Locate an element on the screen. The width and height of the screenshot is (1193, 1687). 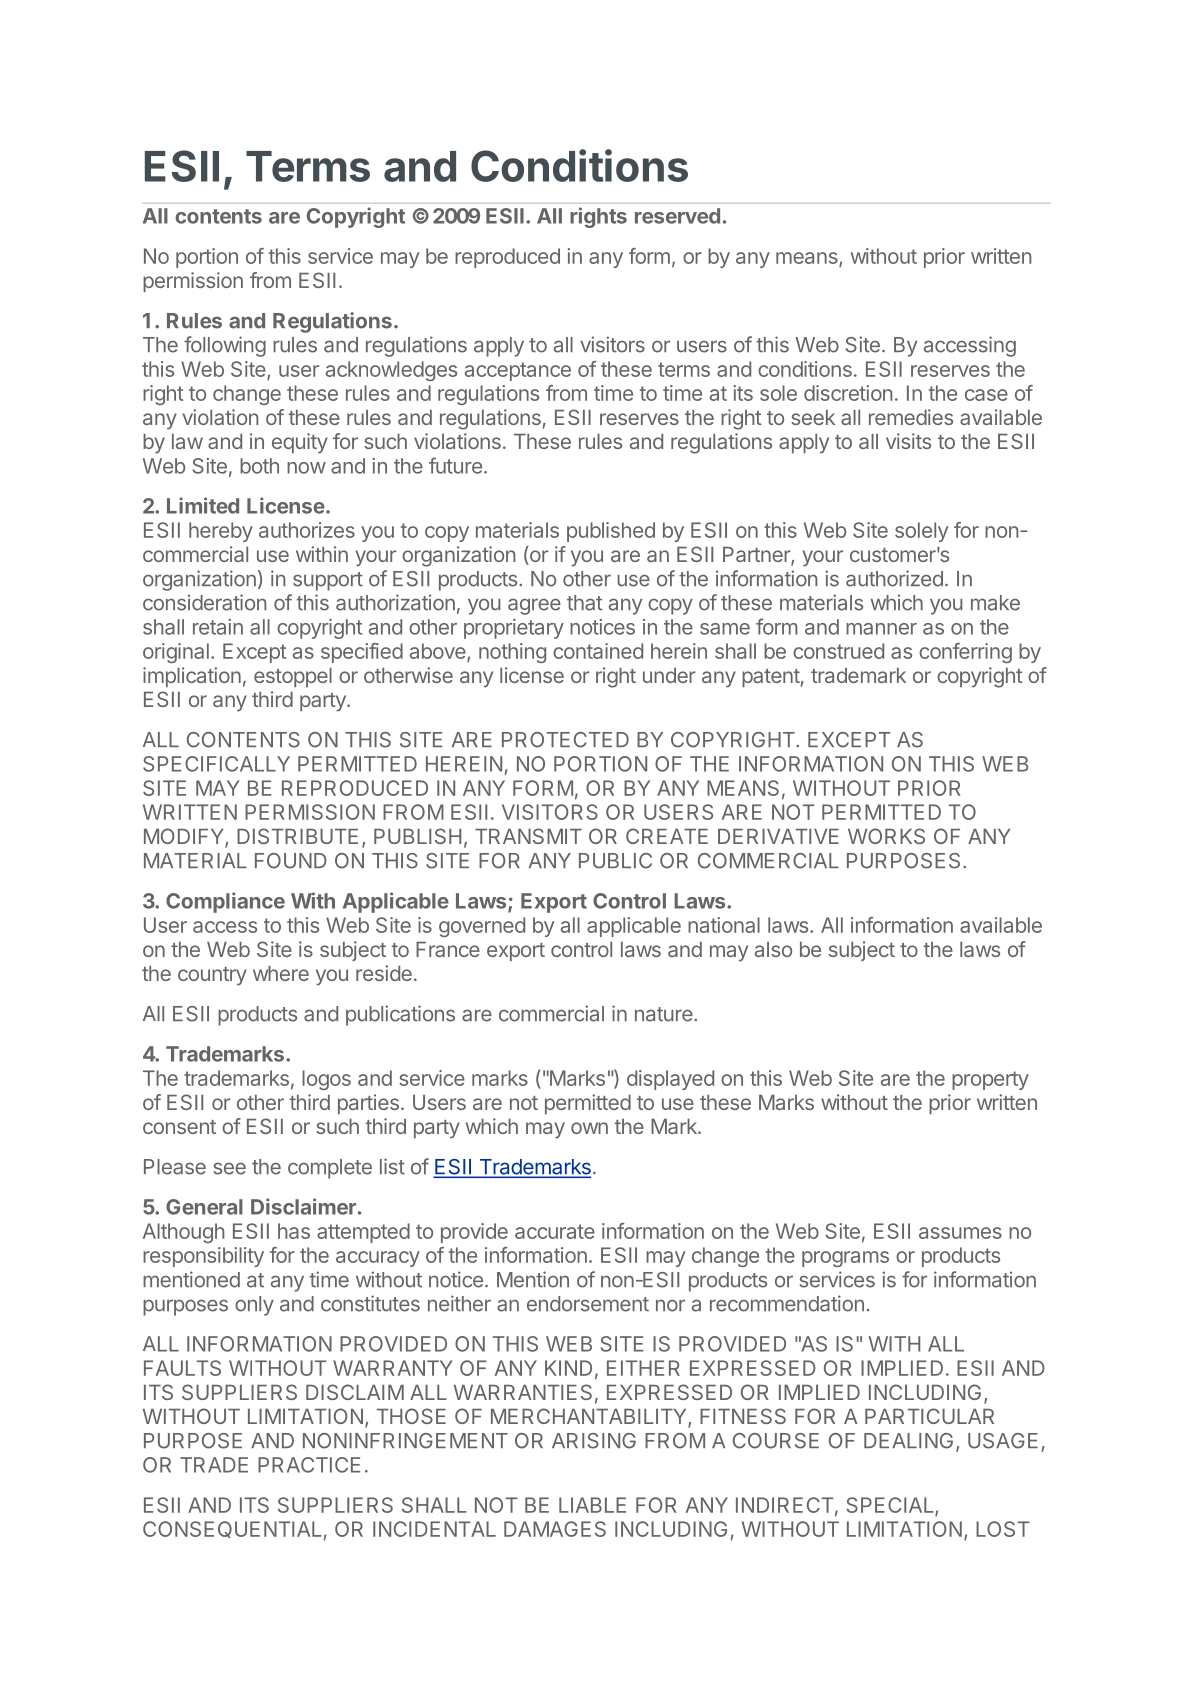
reserved is located at coordinates (677, 216).
